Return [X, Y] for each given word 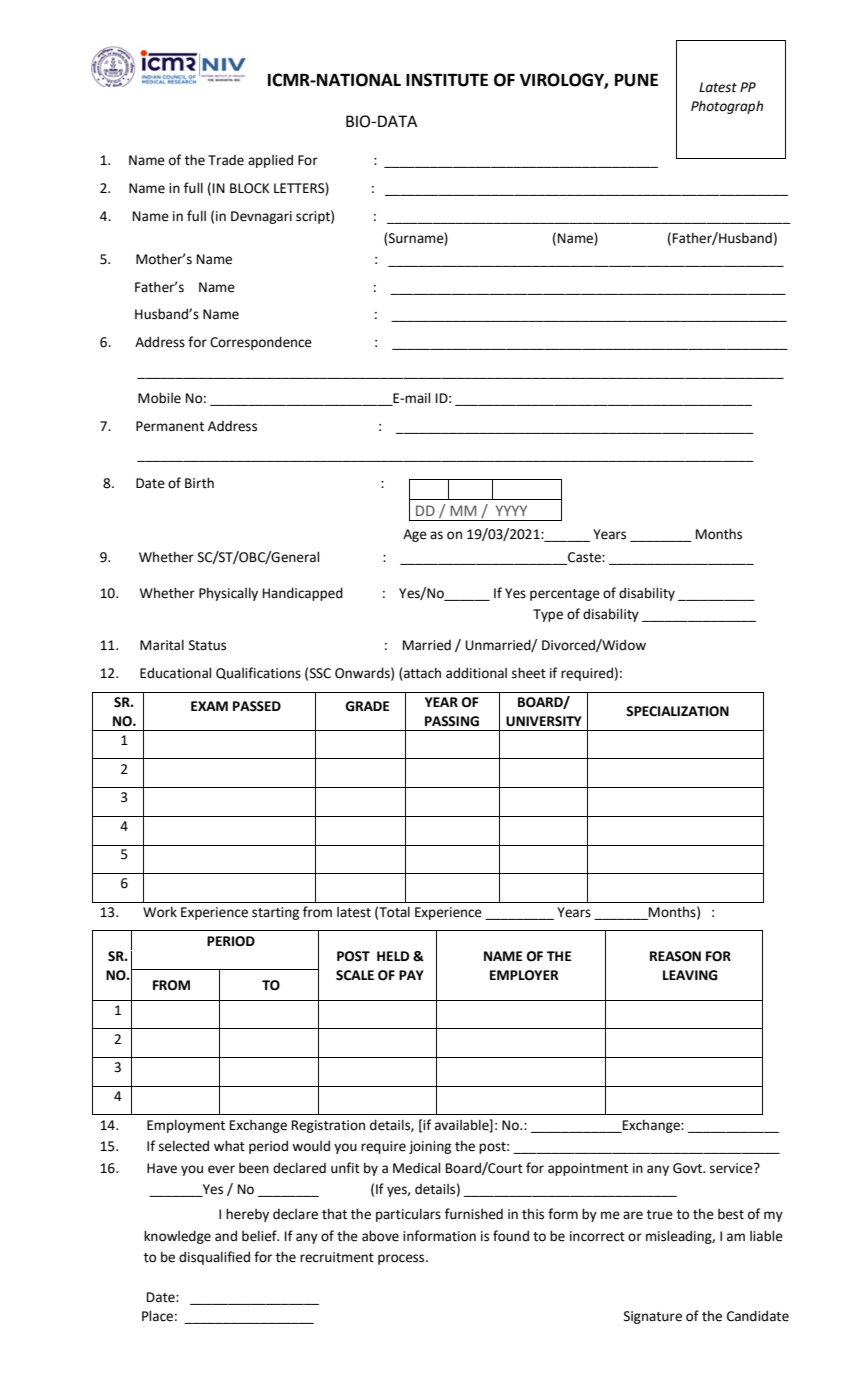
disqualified [214, 1258]
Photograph [727, 107]
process [402, 1259]
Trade [226, 160]
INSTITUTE [447, 80]
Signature [653, 1317]
